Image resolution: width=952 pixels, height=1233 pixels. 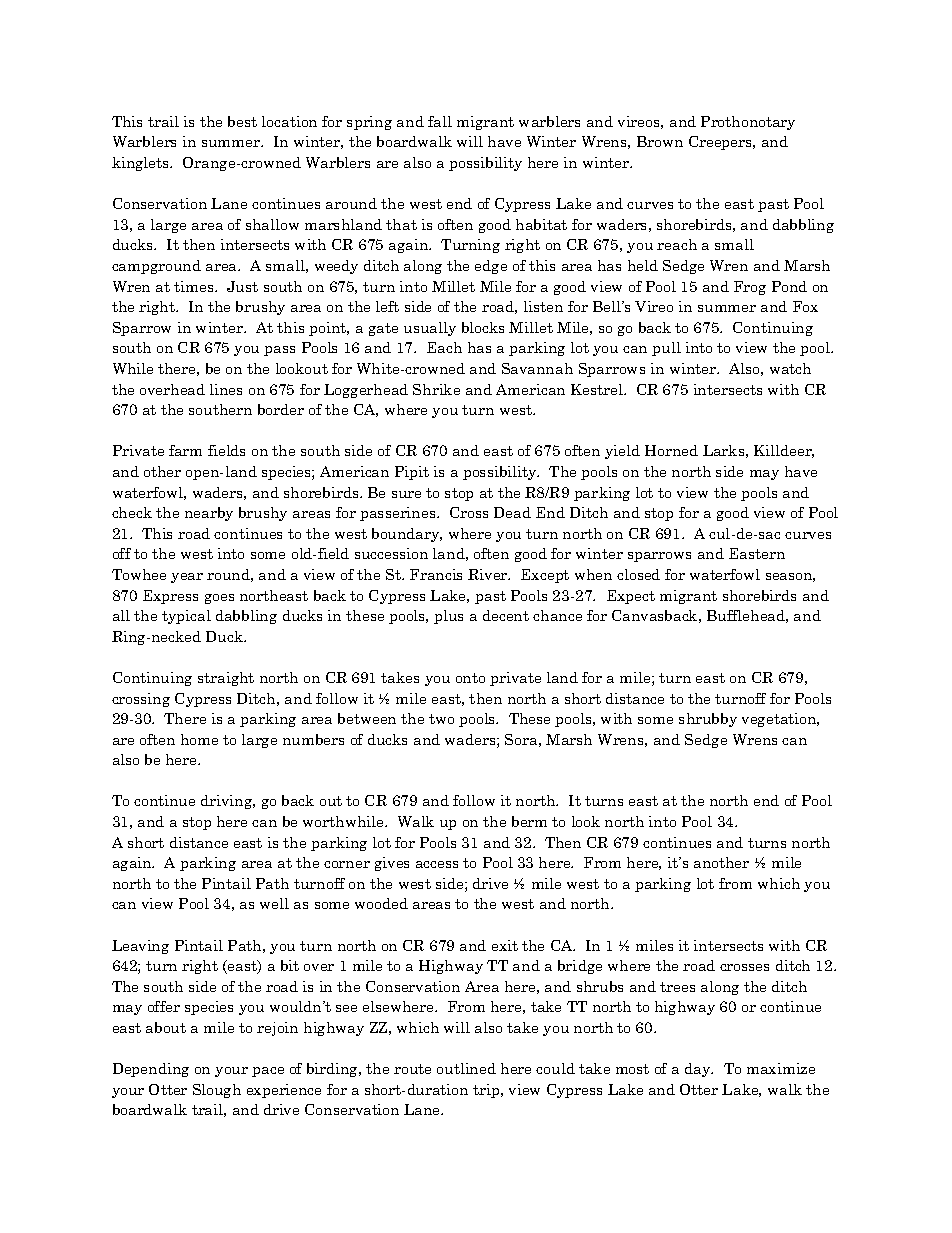 What do you see at coordinates (660, 141) in the screenshot?
I see `Brown` at bounding box center [660, 141].
